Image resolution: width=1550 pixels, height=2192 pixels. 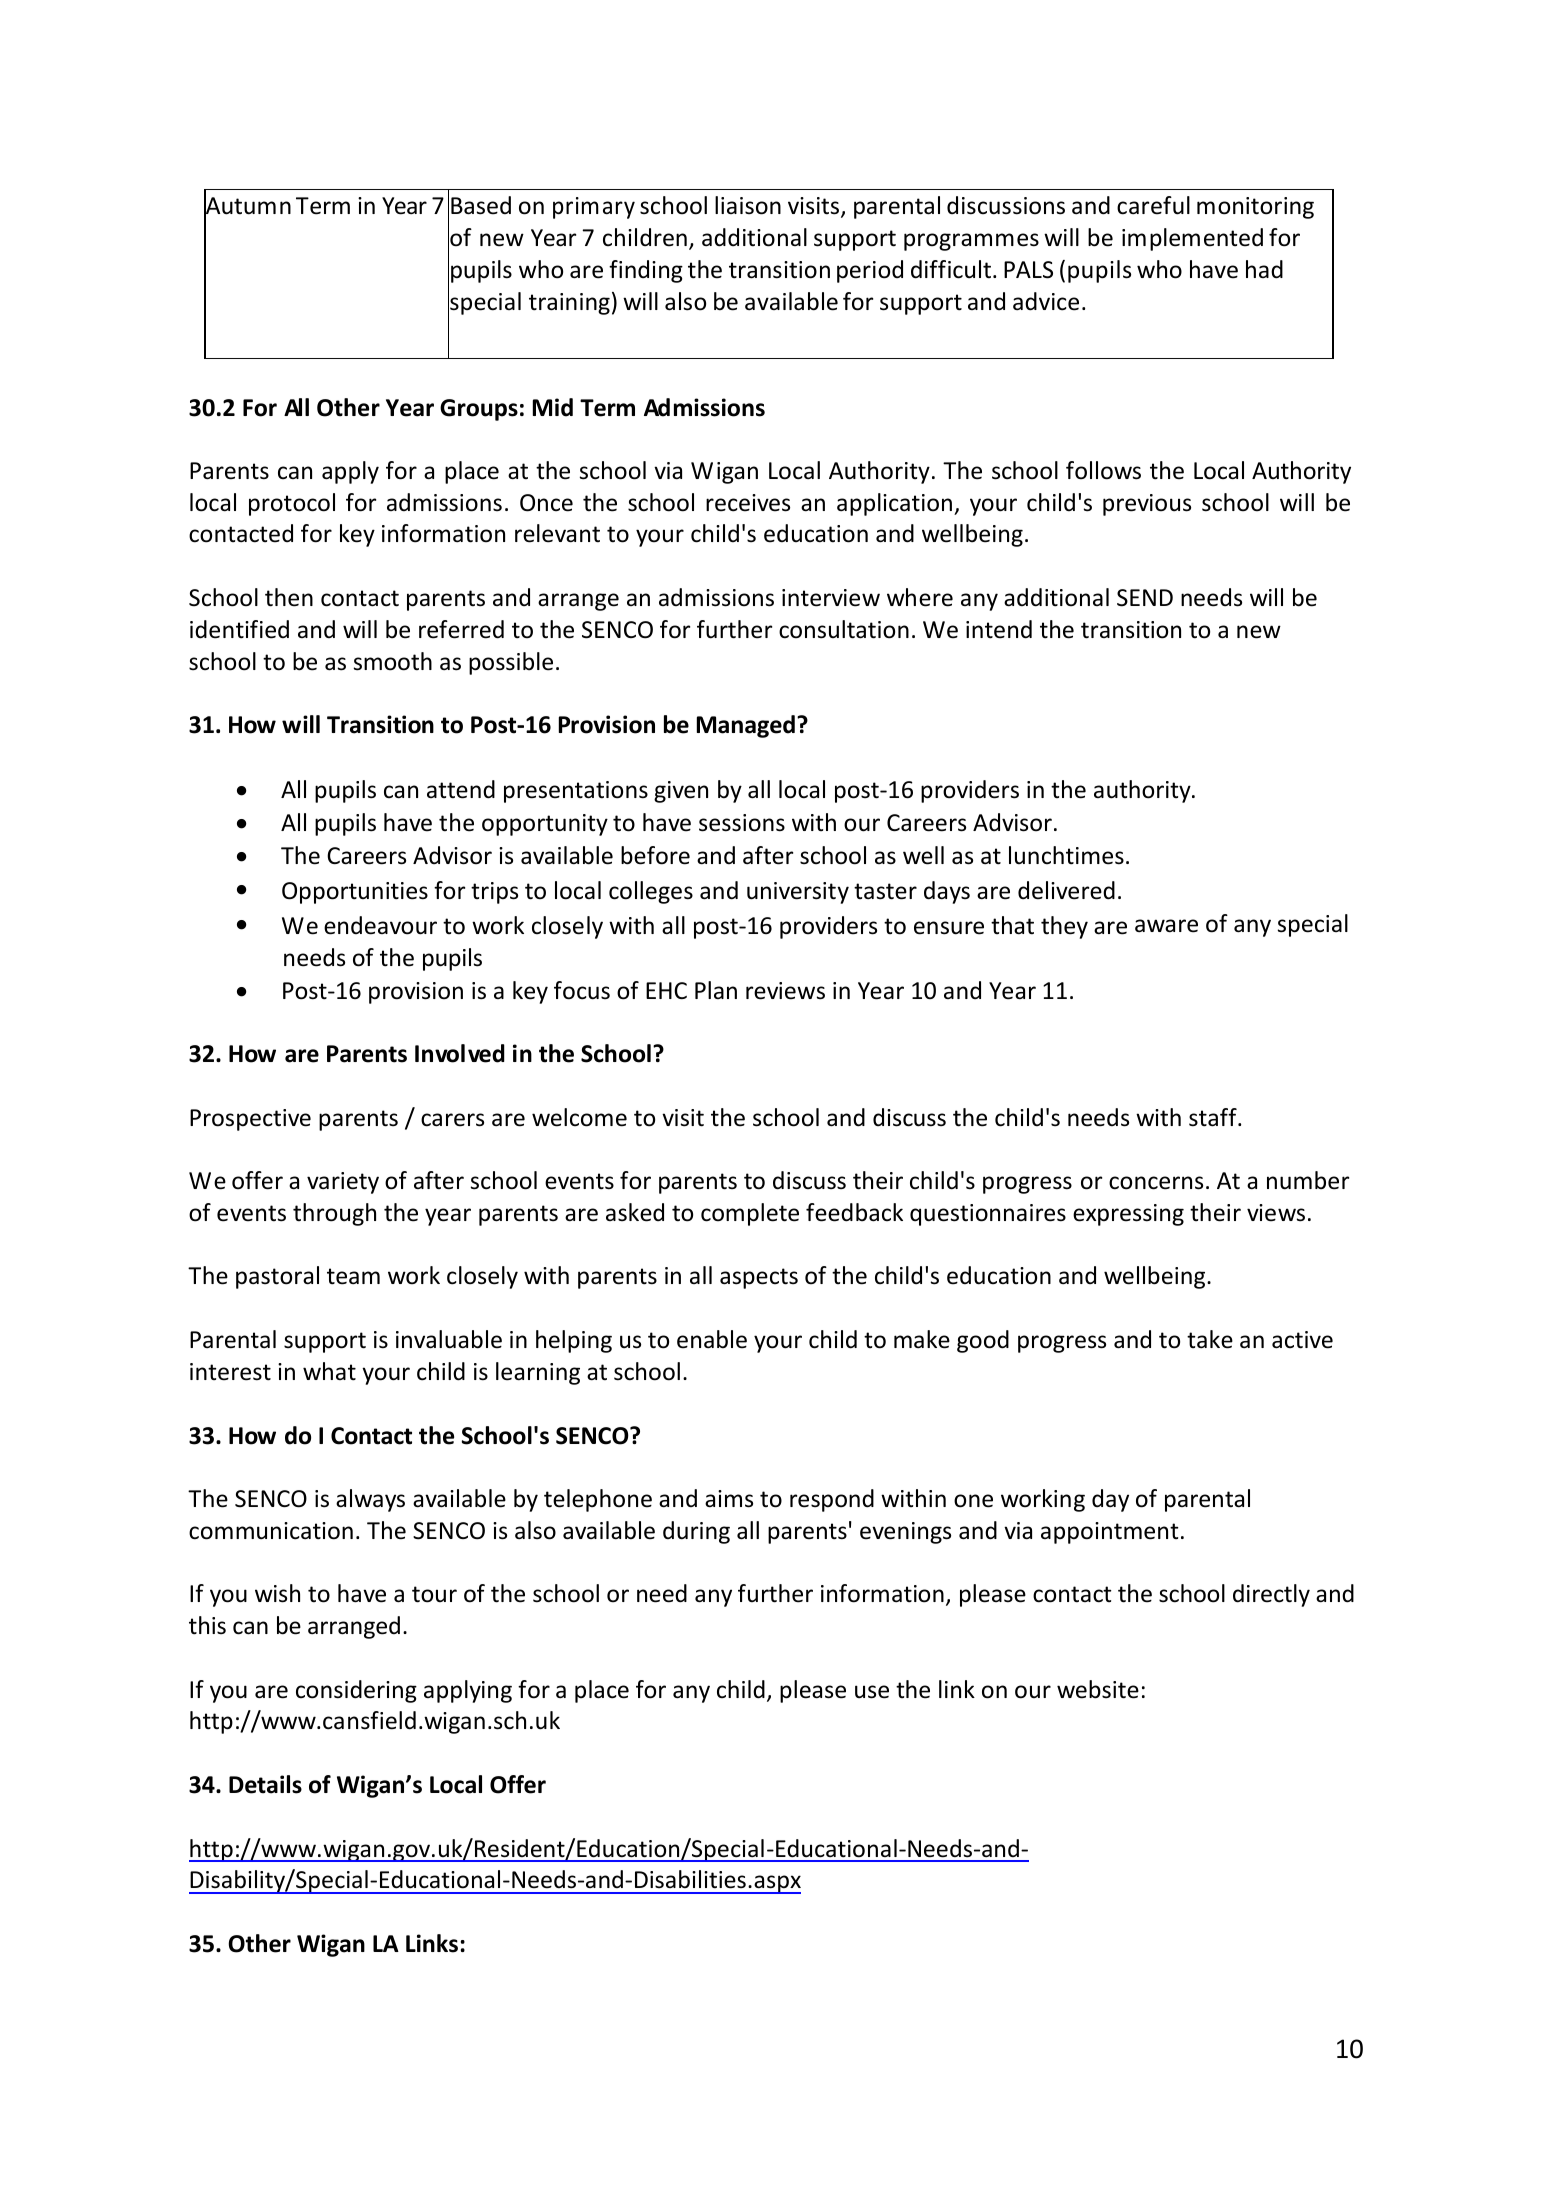 What do you see at coordinates (356, 1691) in the screenshot?
I see `considering` at bounding box center [356, 1691].
